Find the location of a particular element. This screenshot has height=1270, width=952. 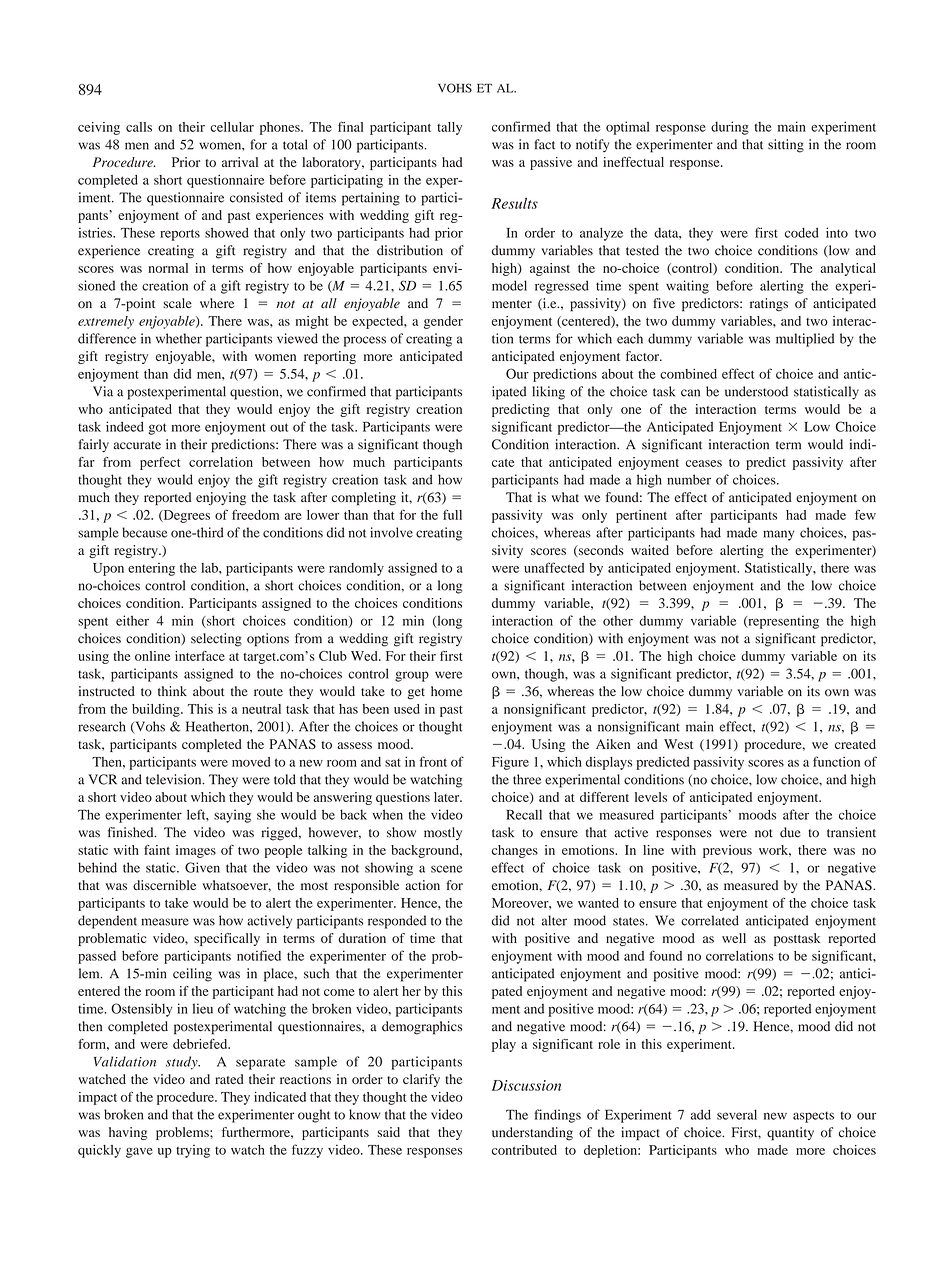

full is located at coordinates (452, 514).
